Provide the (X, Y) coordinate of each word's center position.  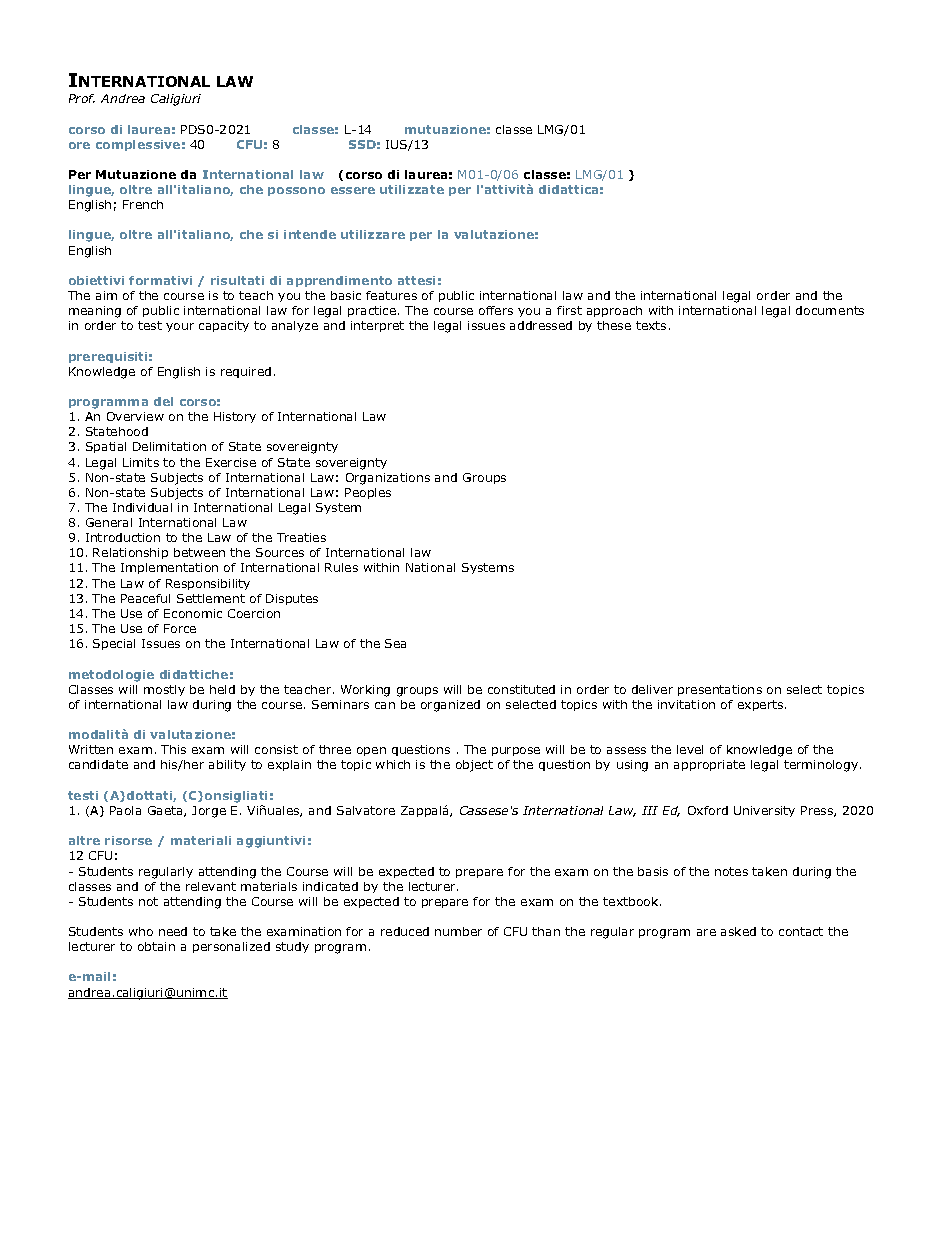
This (173, 749)
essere (353, 190)
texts (651, 325)
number (458, 931)
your (180, 327)
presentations (720, 690)
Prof (82, 98)
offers (496, 310)
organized (450, 706)
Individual (142, 507)
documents (830, 310)
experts (762, 705)
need (173, 931)
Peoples (368, 493)
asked (738, 931)
